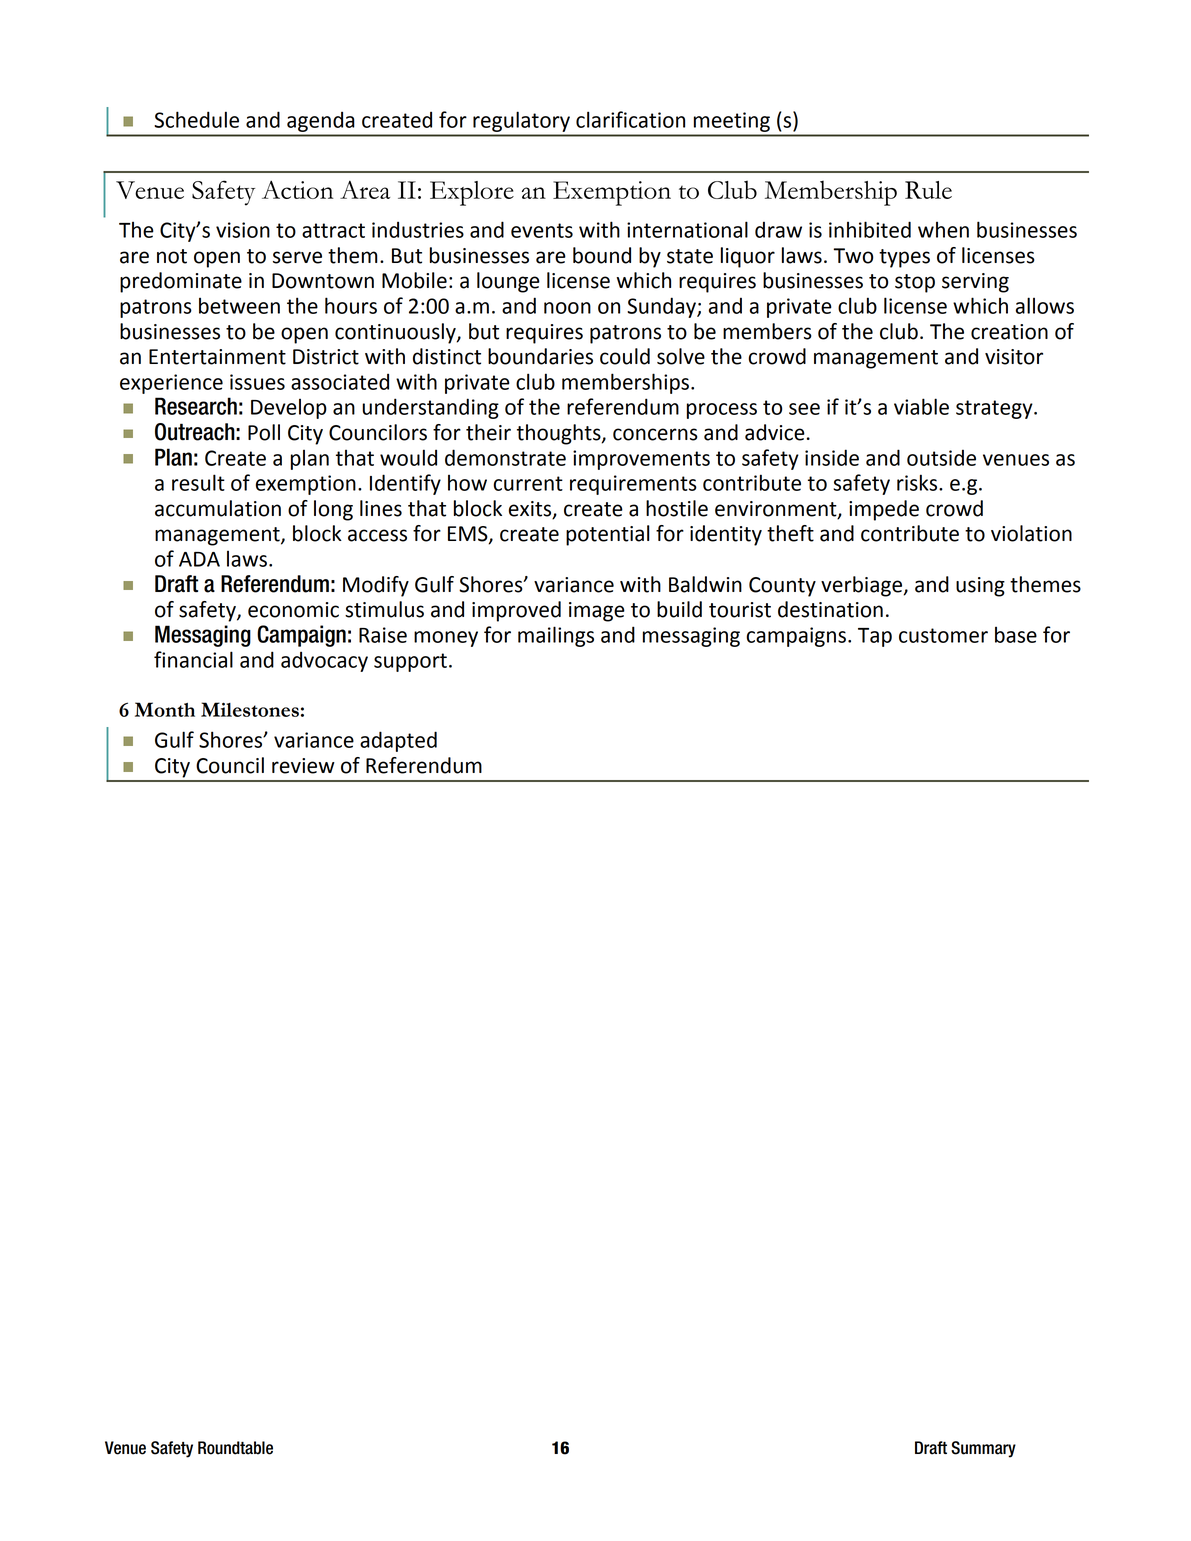  I want to click on Summary, so click(983, 1449).
